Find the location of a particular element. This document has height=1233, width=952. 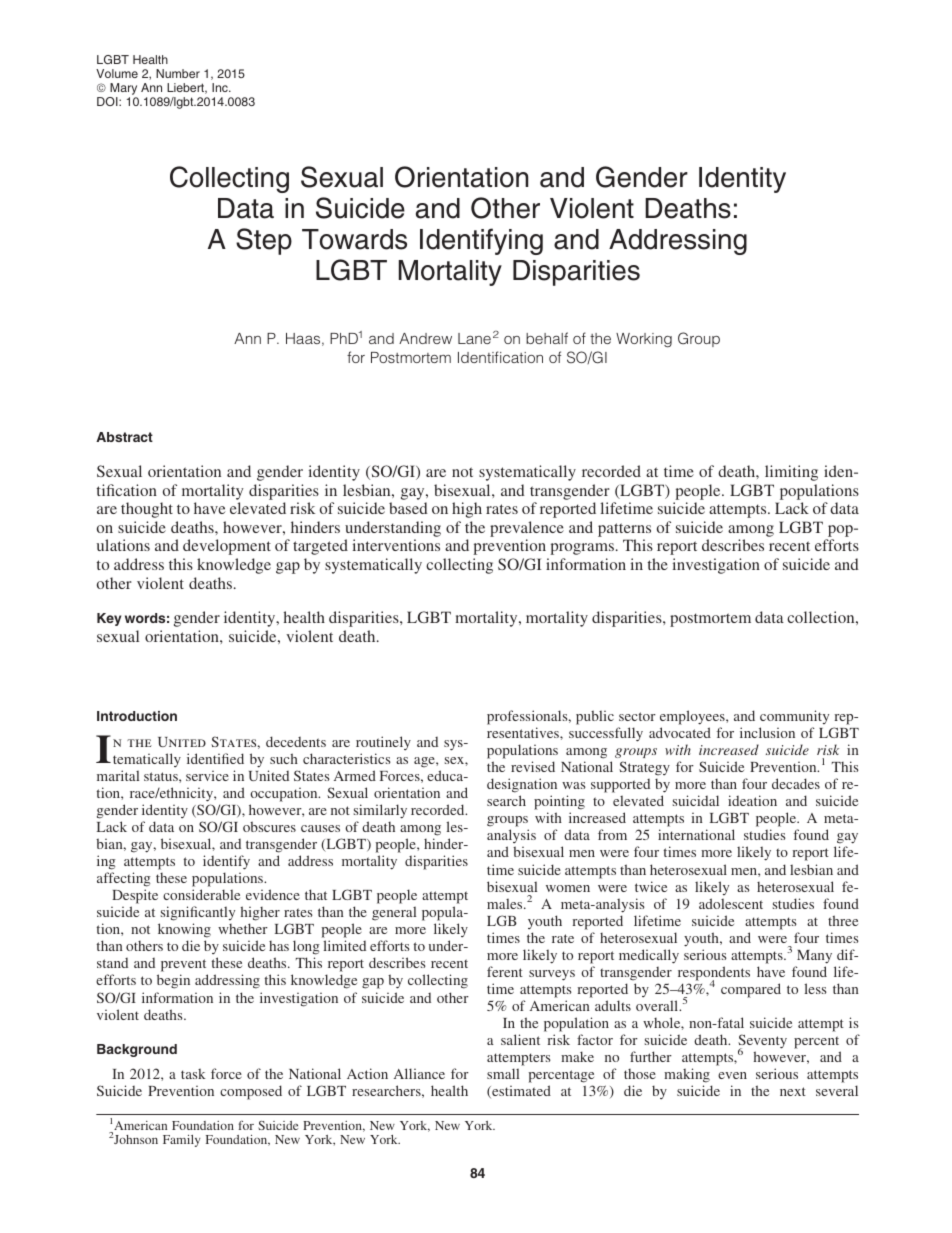

Towards is located at coordinates (354, 239).
